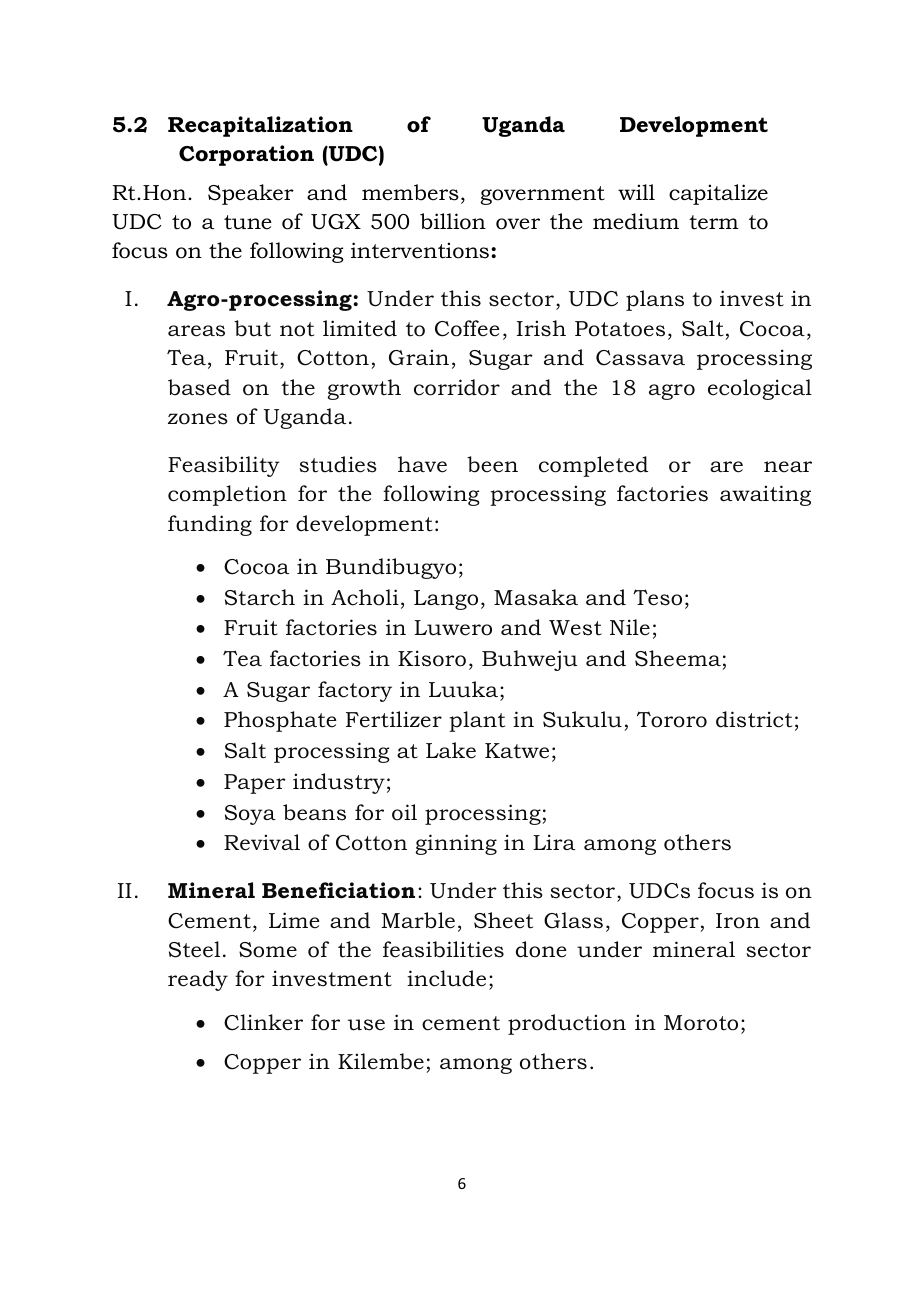 Image resolution: width=924 pixels, height=1308 pixels. What do you see at coordinates (227, 495) in the page?
I see `completion` at bounding box center [227, 495].
